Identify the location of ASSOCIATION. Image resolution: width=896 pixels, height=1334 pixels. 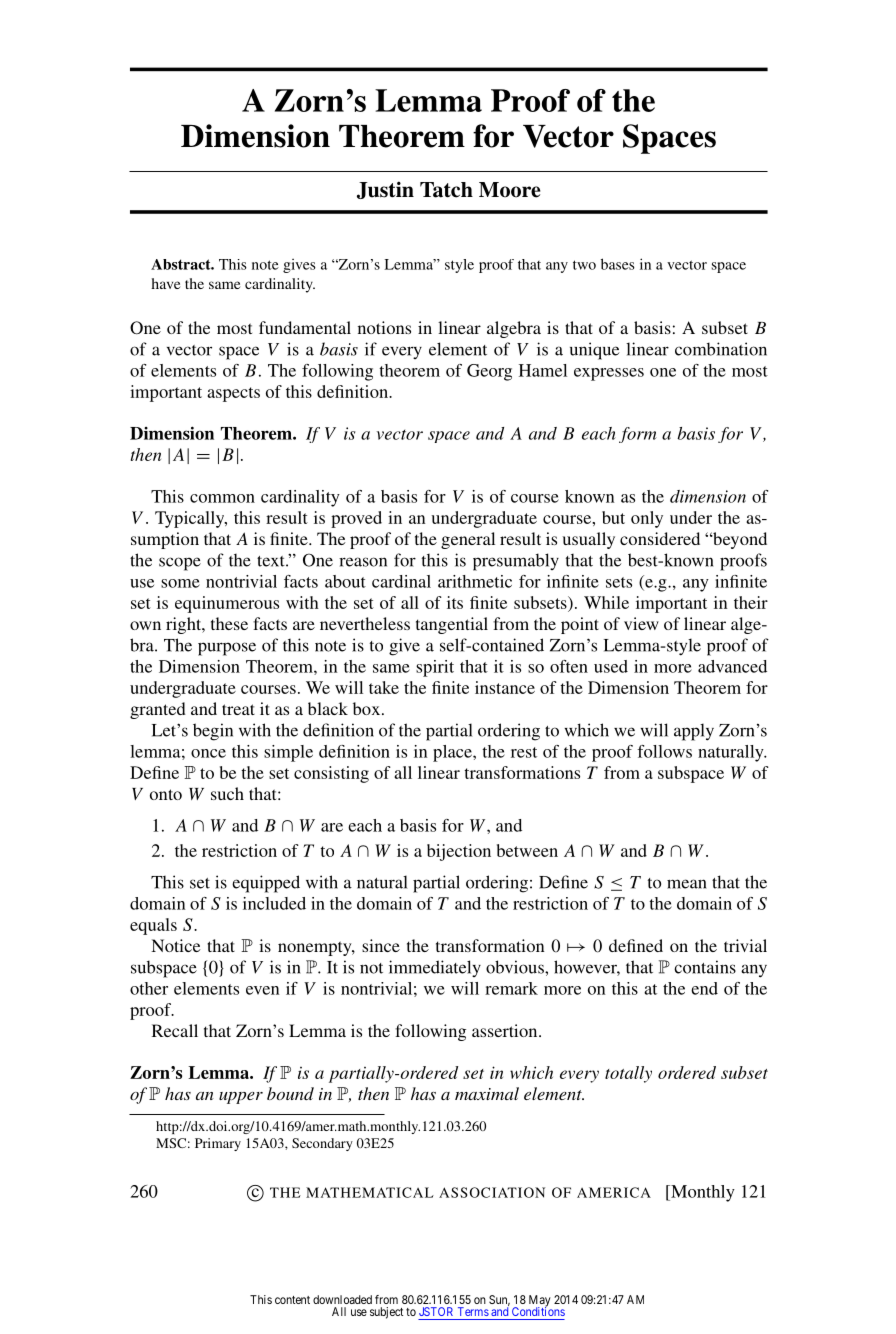
(492, 1192).
